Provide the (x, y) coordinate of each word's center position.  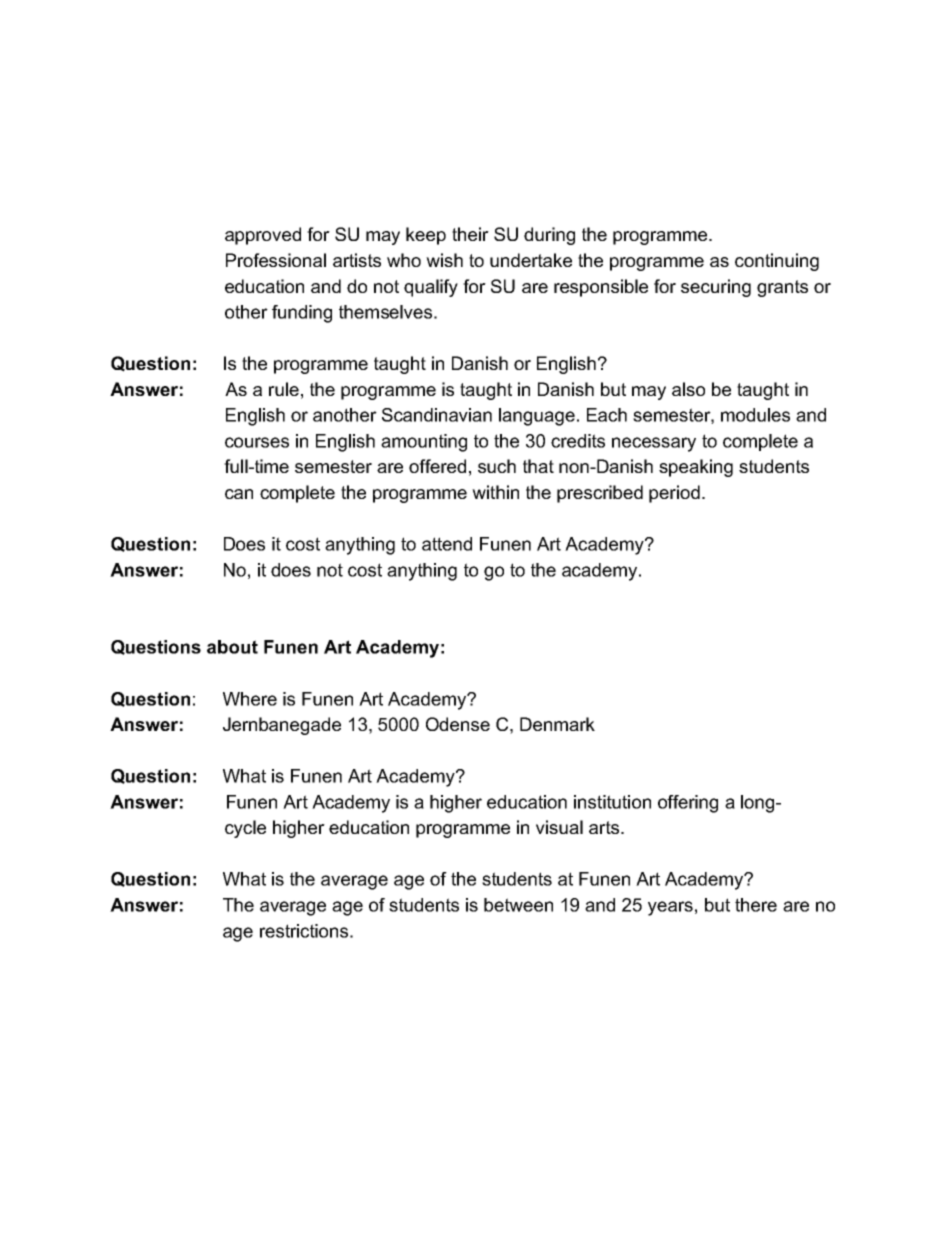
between (518, 905)
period (674, 494)
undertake (531, 260)
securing (716, 288)
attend (447, 544)
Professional (276, 260)
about (232, 647)
